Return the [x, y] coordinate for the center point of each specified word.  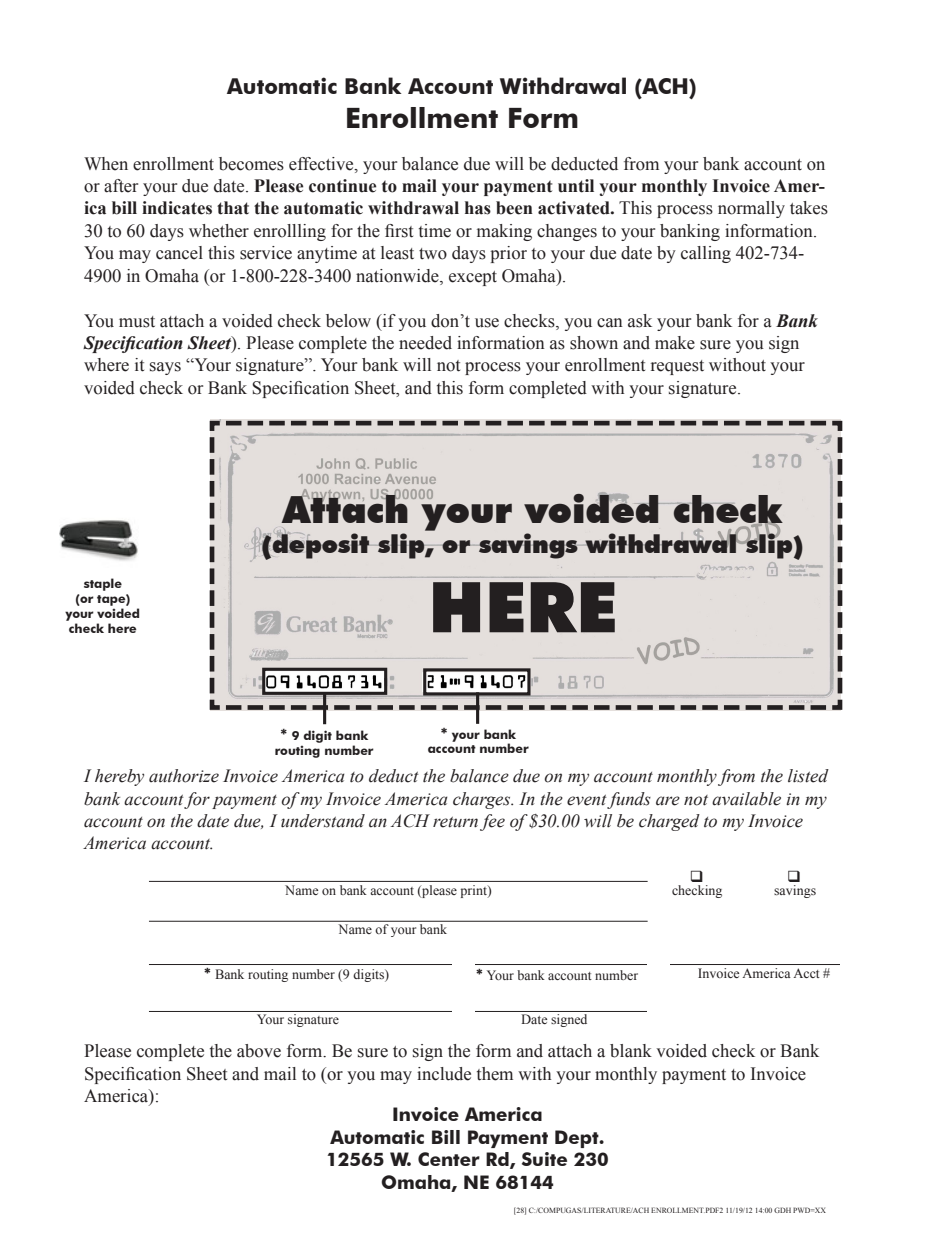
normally [751, 209]
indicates [177, 208]
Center [449, 1159]
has [478, 208]
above [259, 1051]
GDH [782, 1210]
